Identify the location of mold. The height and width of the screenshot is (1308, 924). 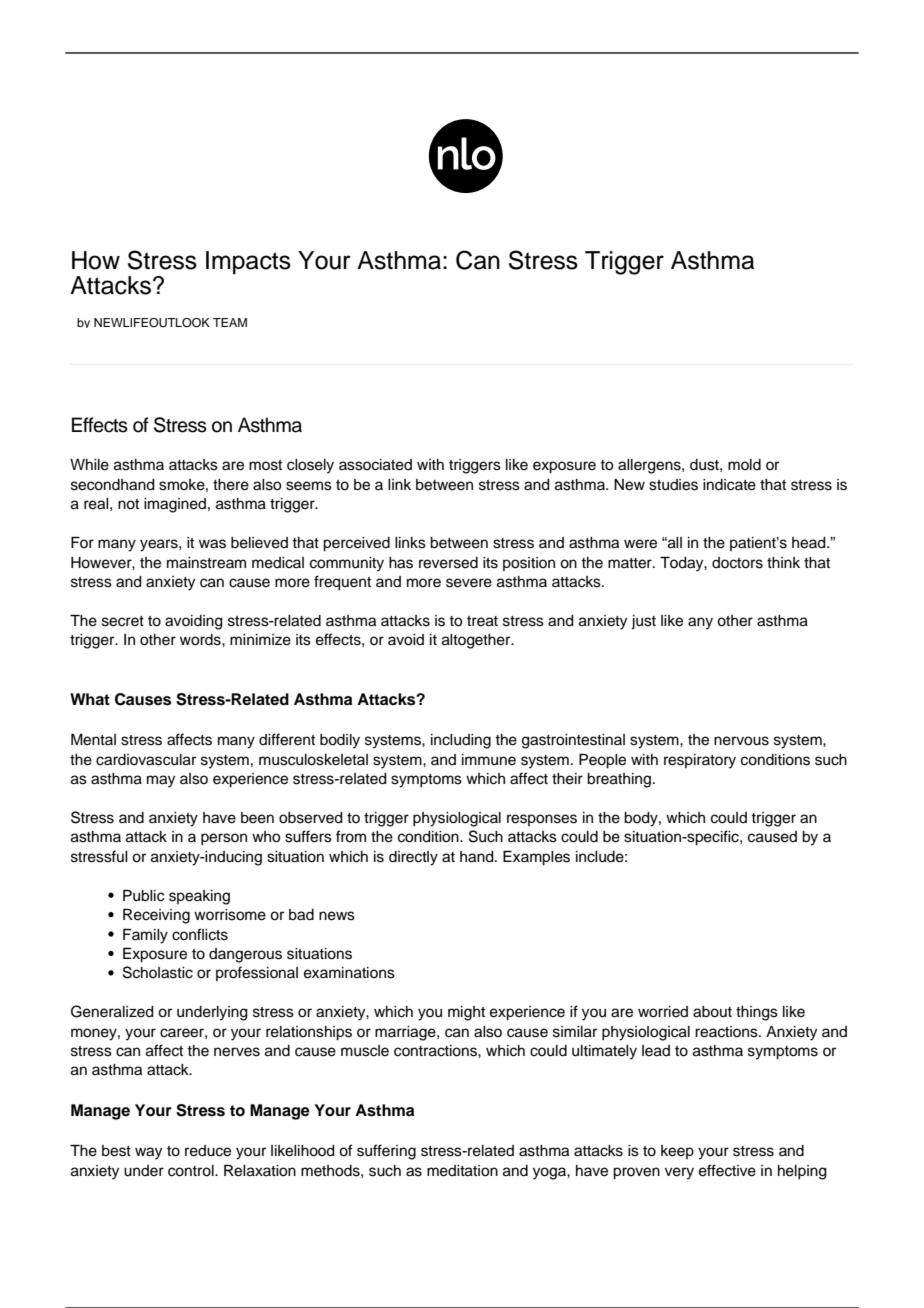
(744, 465).
